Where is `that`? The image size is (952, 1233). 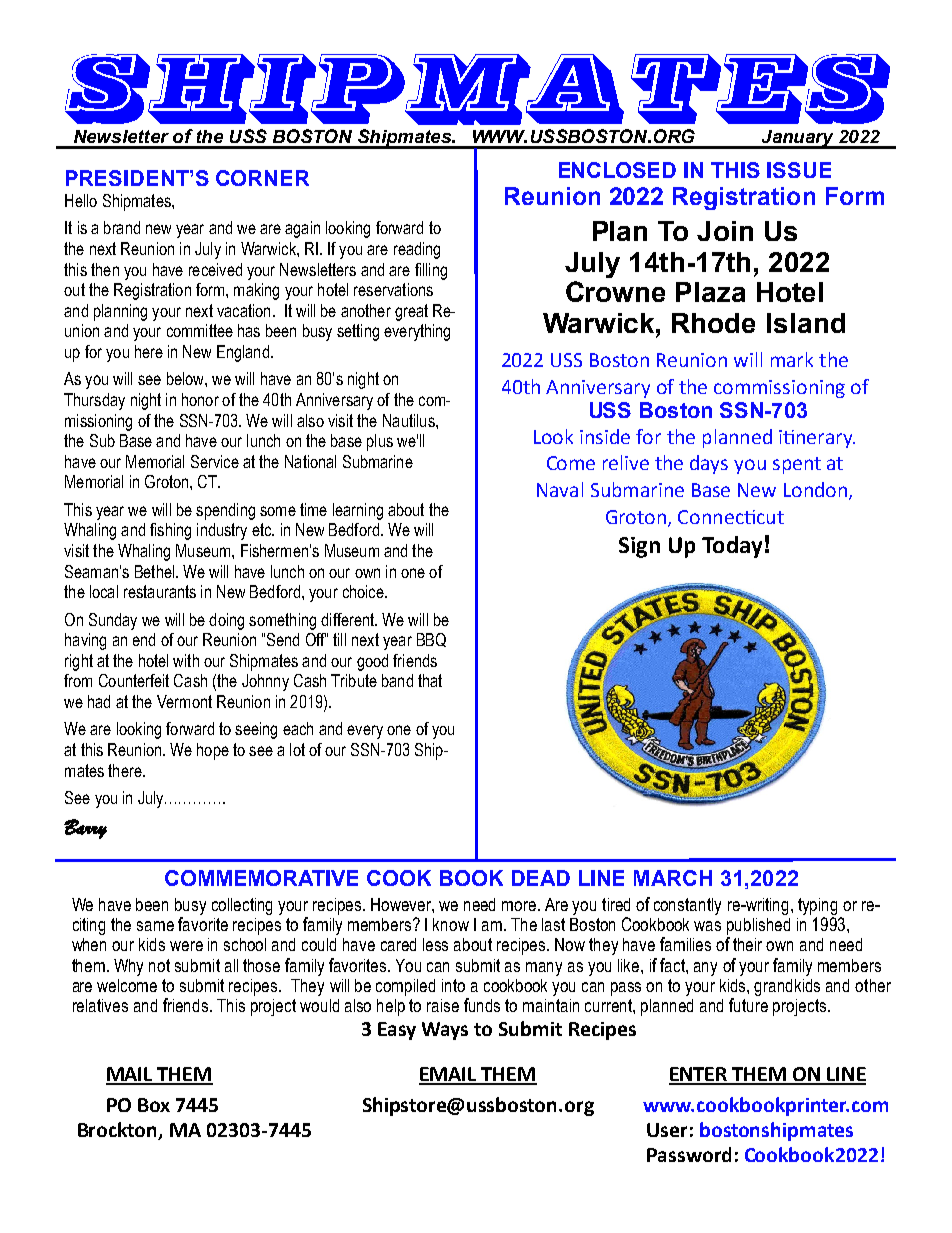
that is located at coordinates (430, 680).
